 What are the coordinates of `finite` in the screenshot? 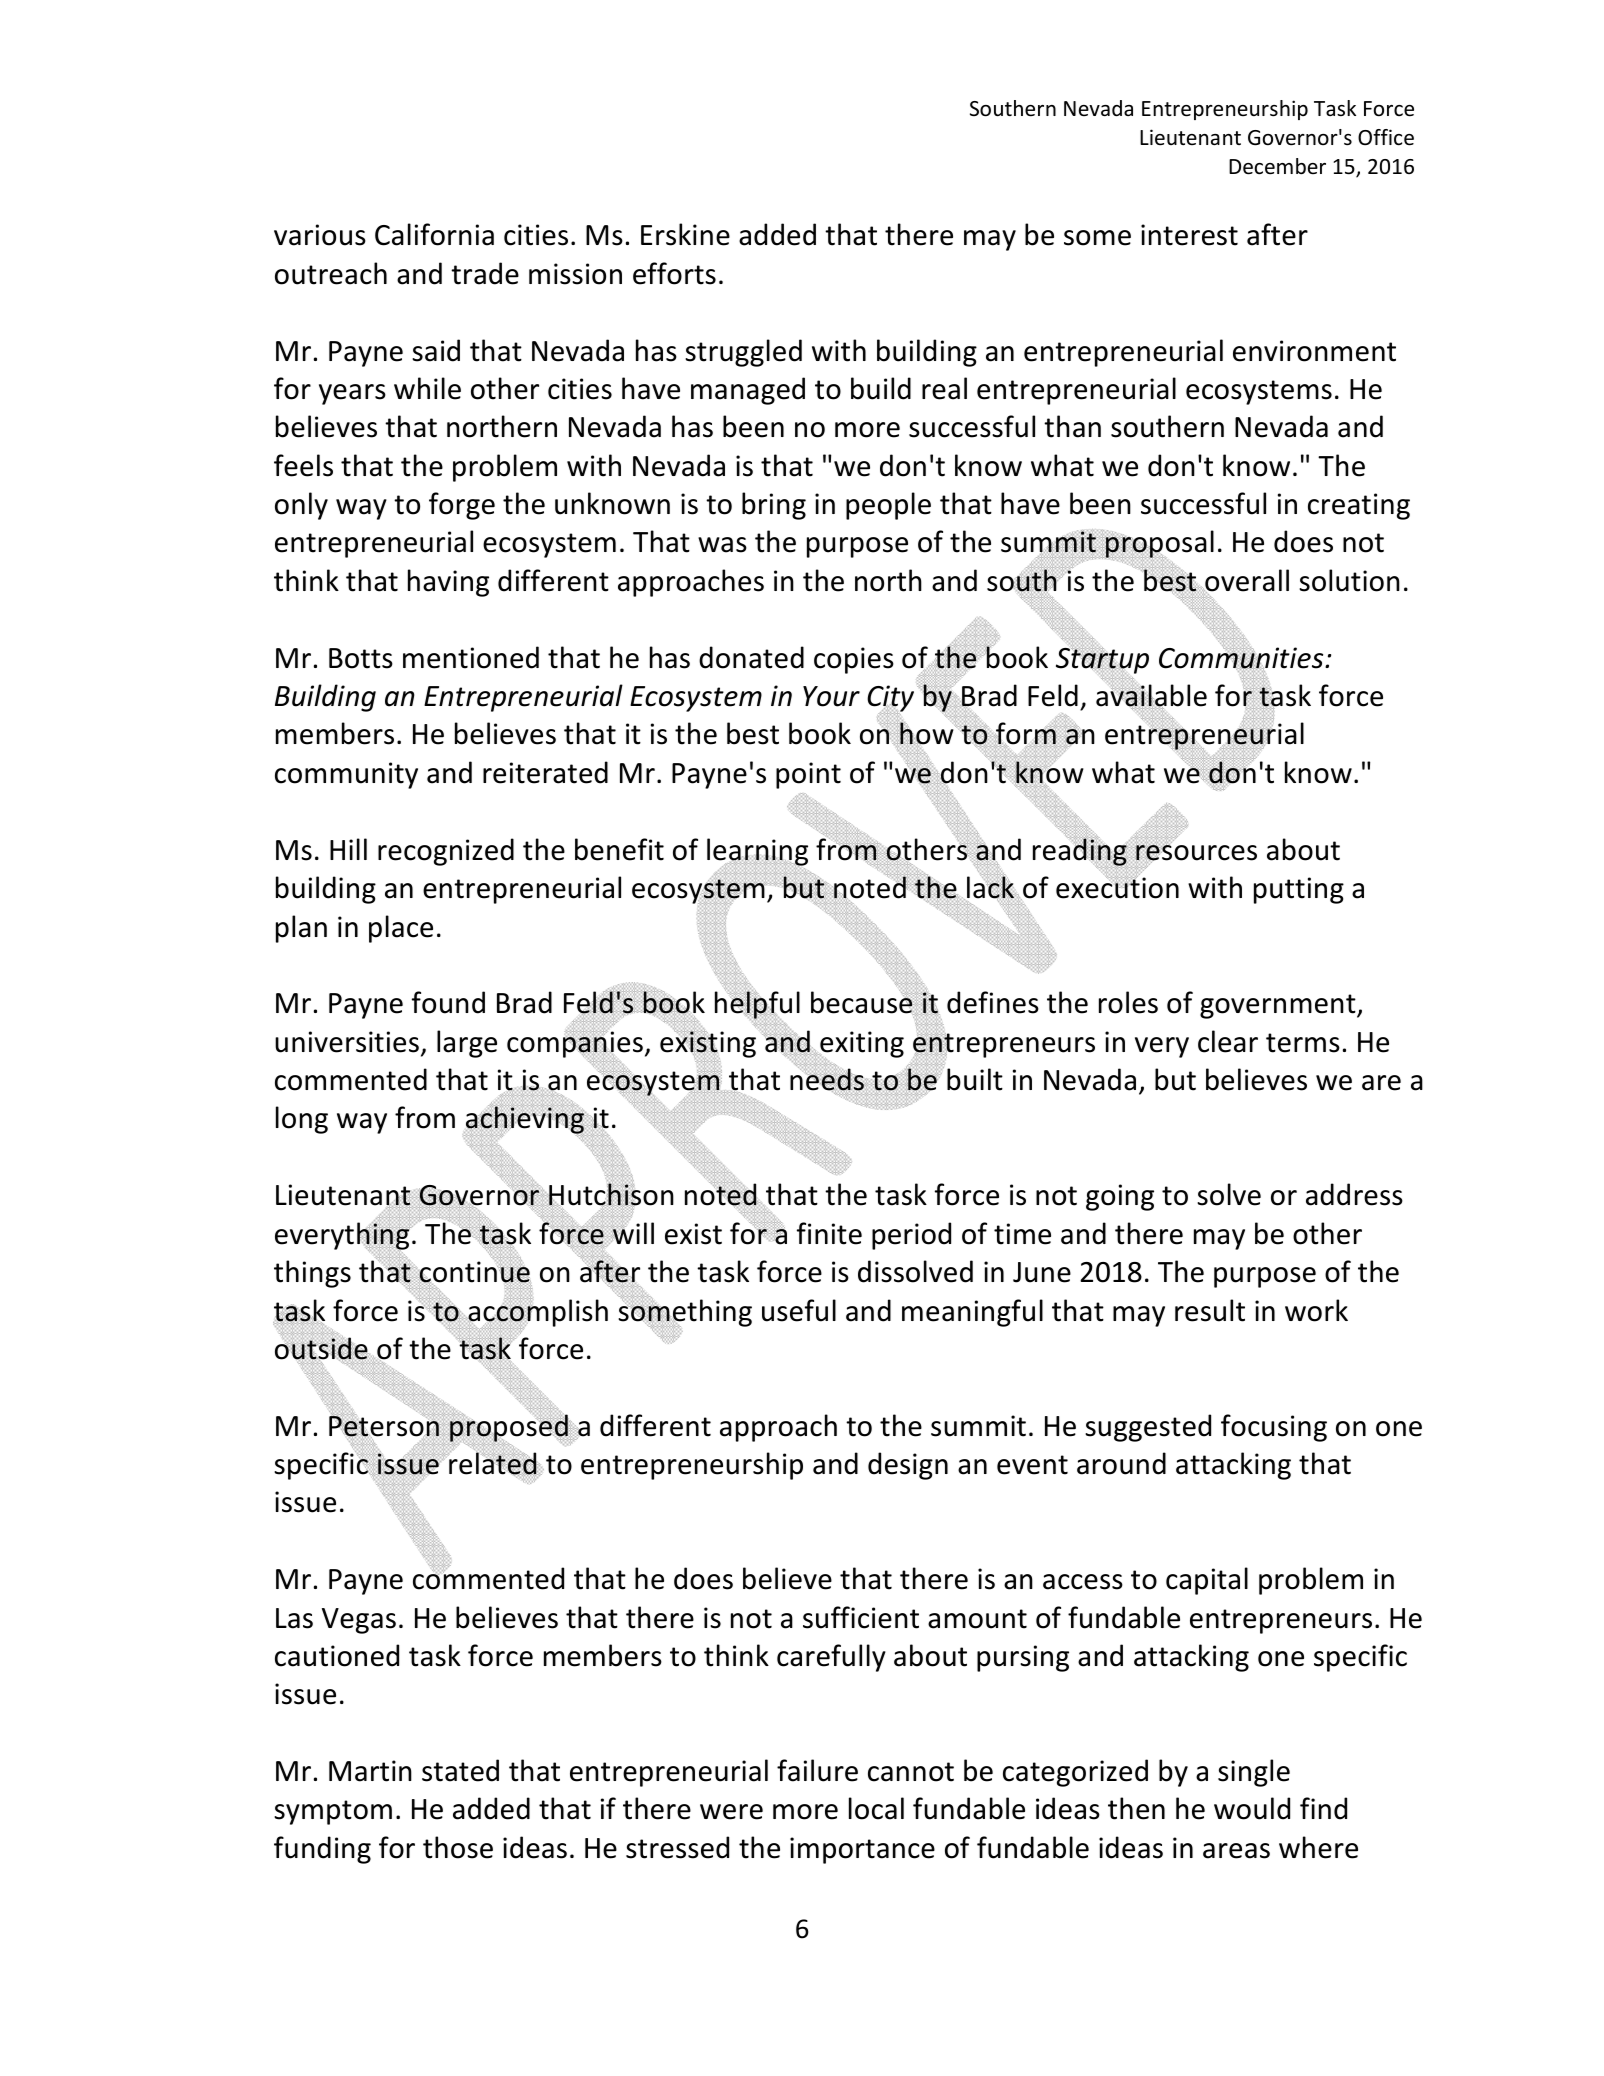 It's located at (829, 1233).
